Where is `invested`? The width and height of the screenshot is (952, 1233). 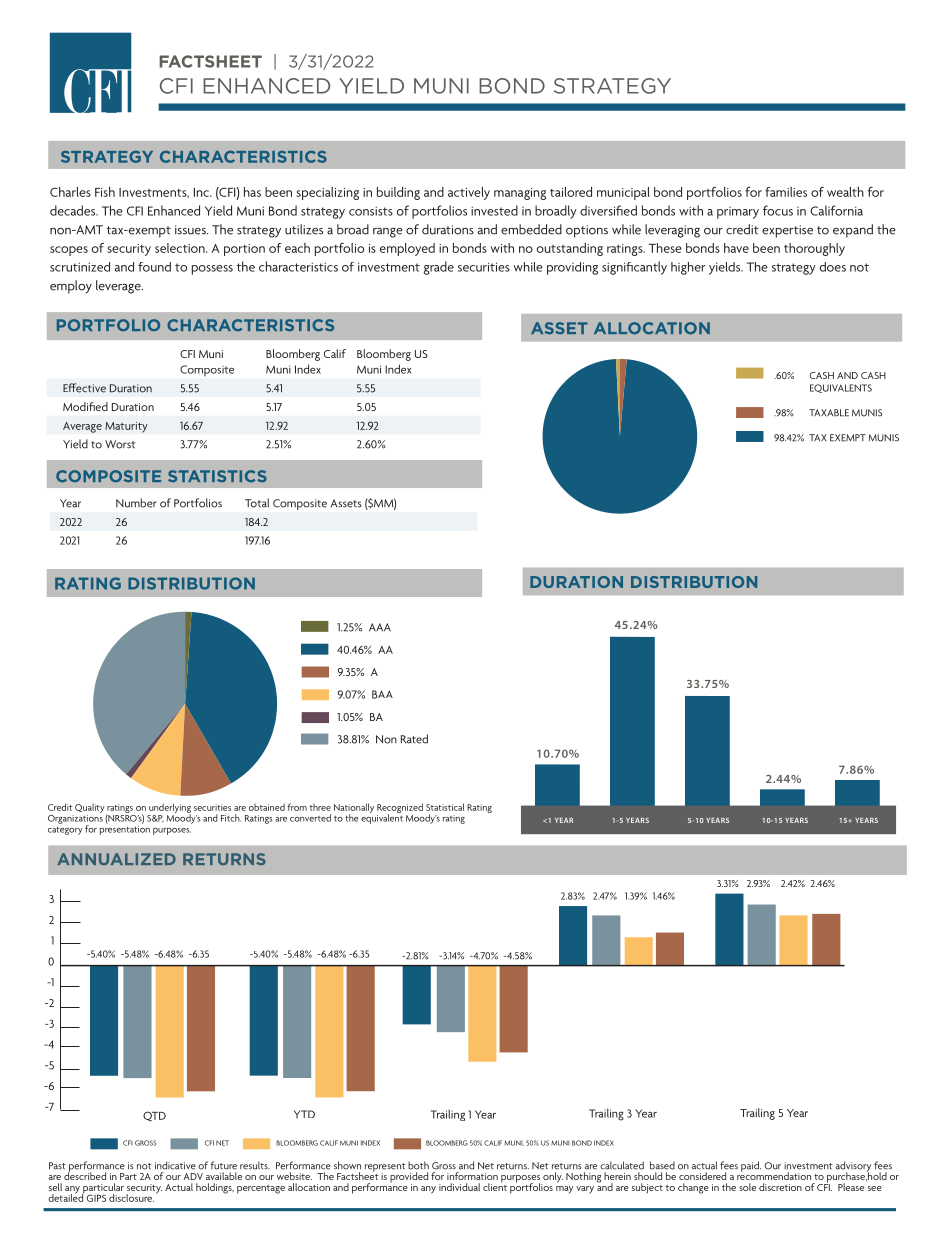
invested is located at coordinates (494, 210).
